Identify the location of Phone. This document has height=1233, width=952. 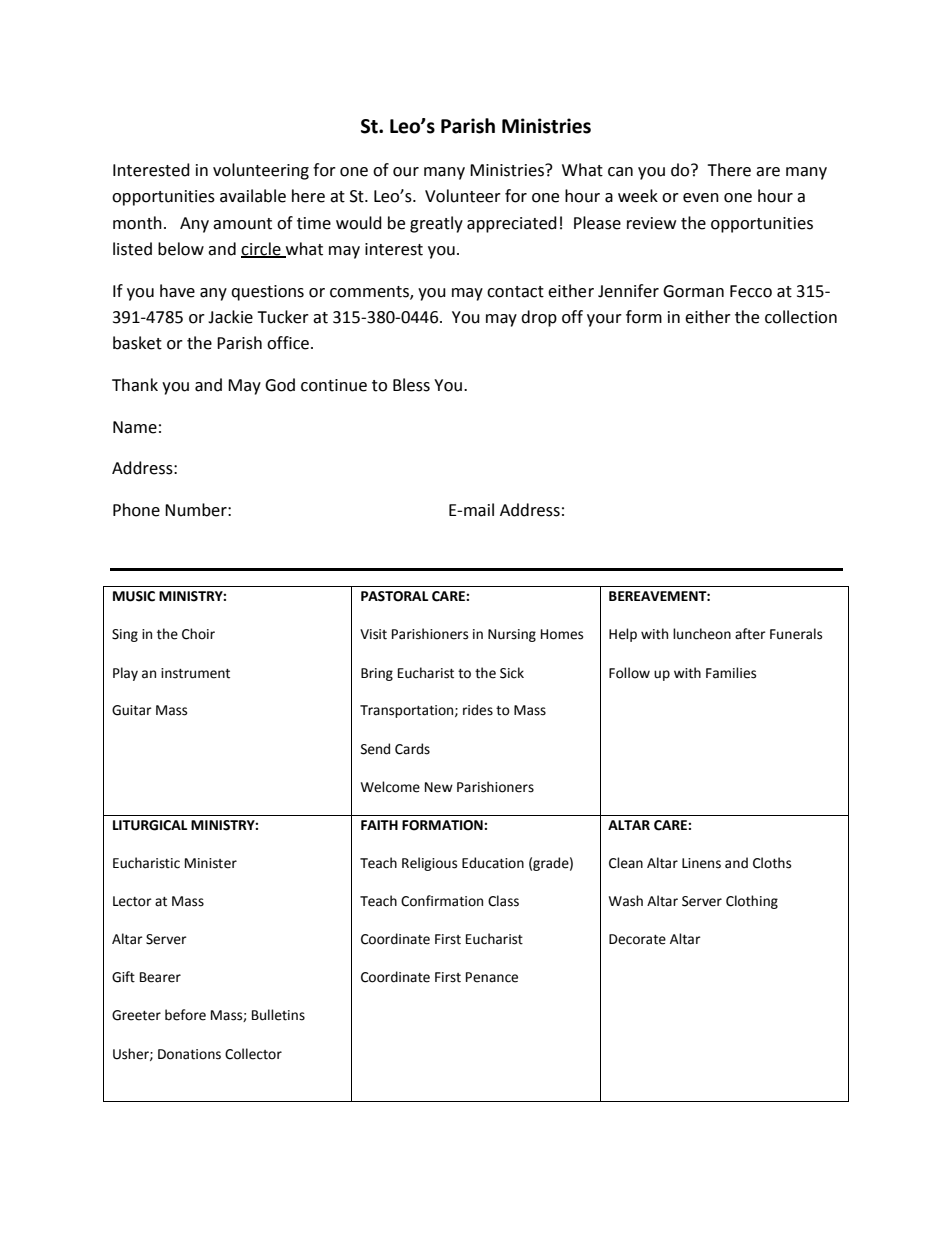
(136, 510).
